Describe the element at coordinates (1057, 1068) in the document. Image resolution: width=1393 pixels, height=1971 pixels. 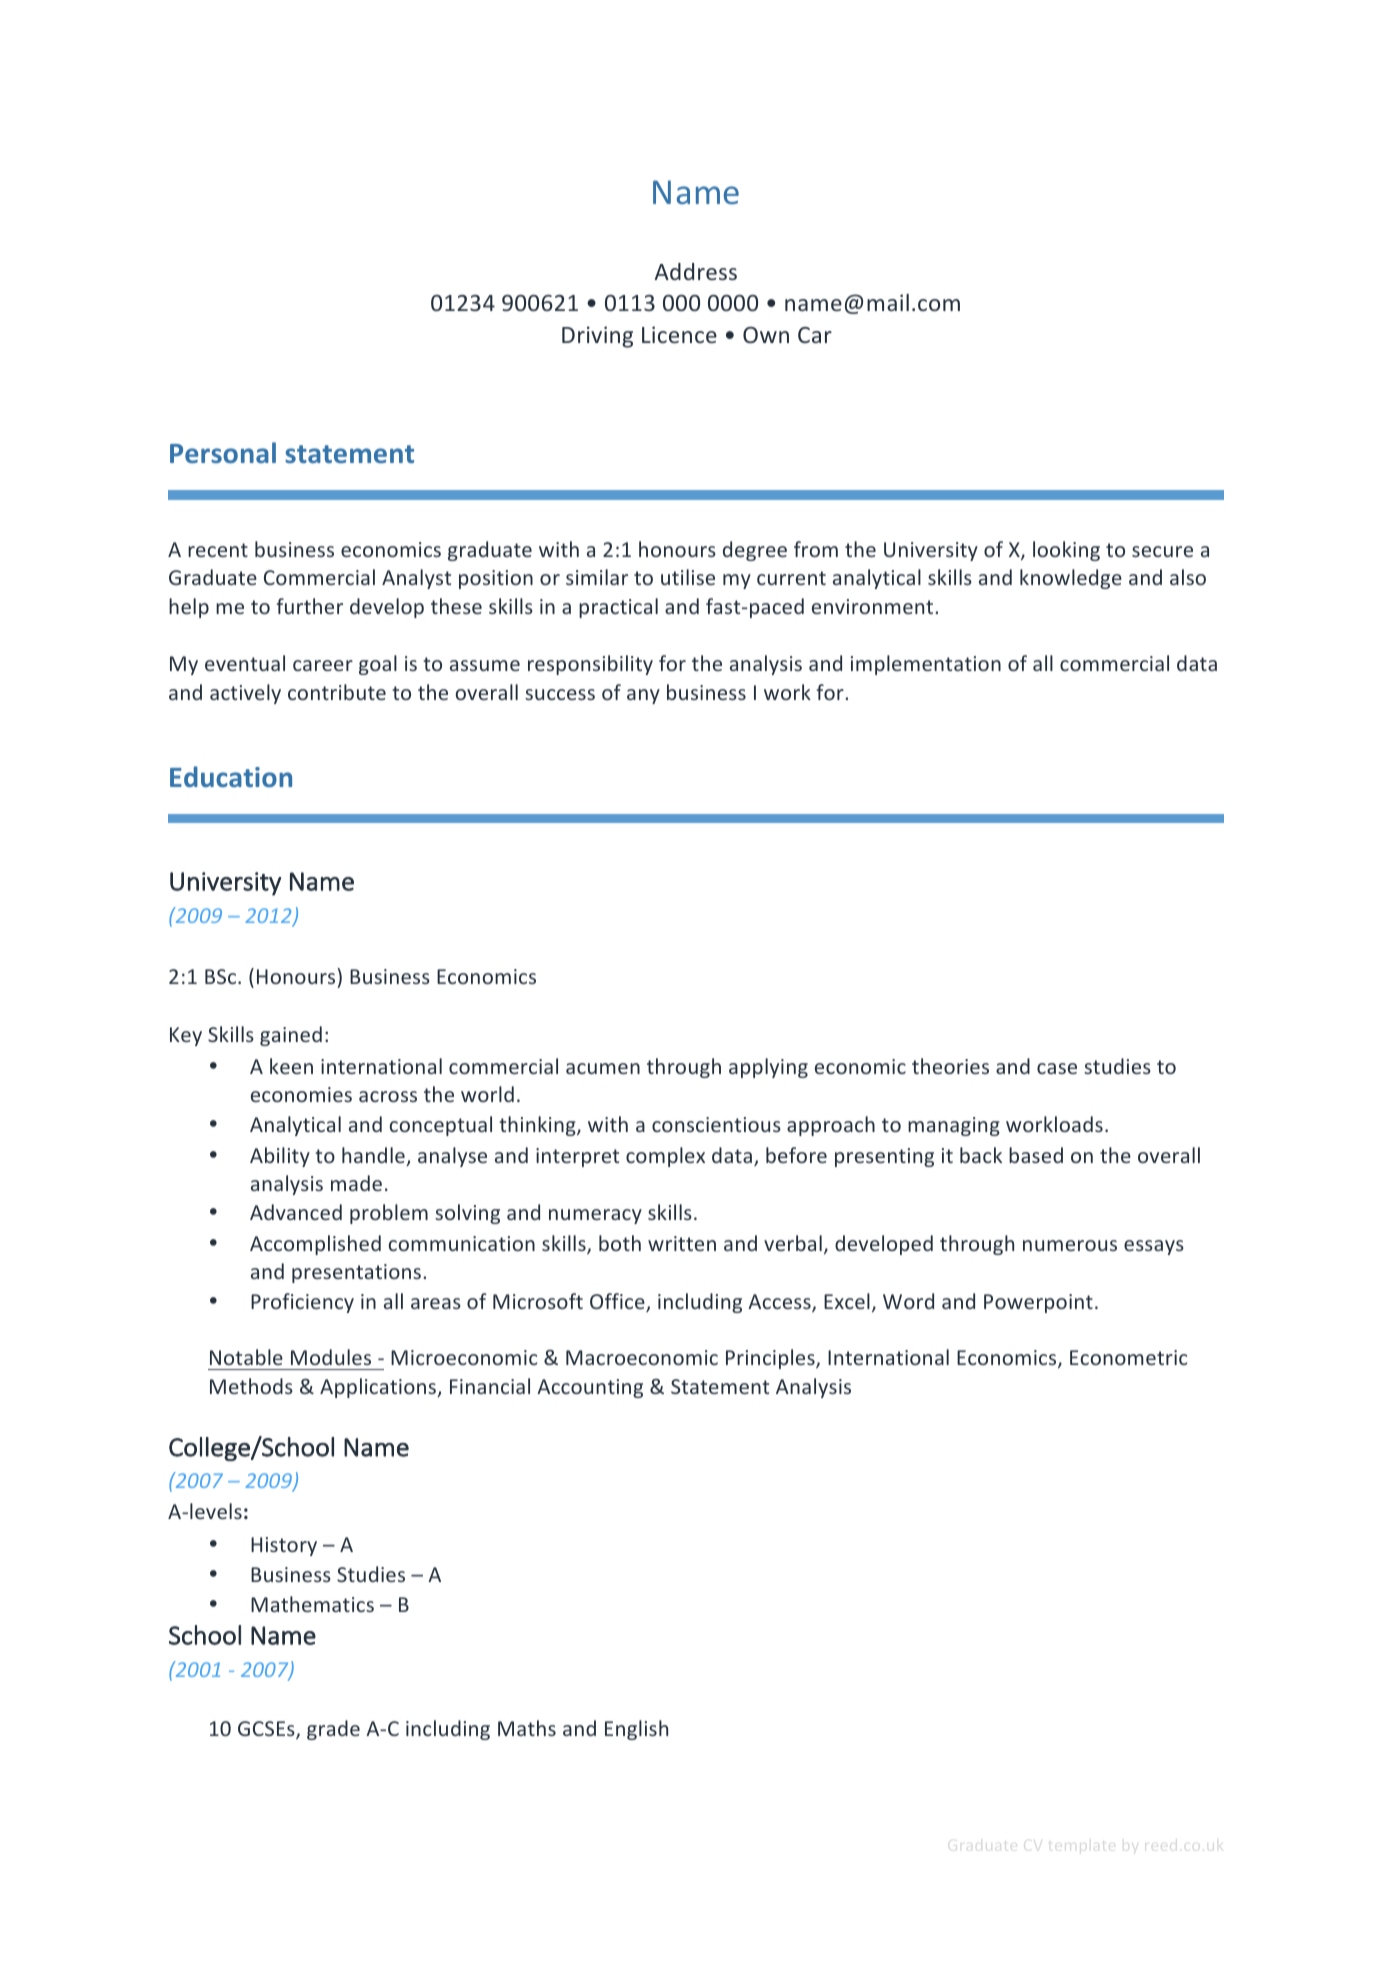
I see `case` at that location.
